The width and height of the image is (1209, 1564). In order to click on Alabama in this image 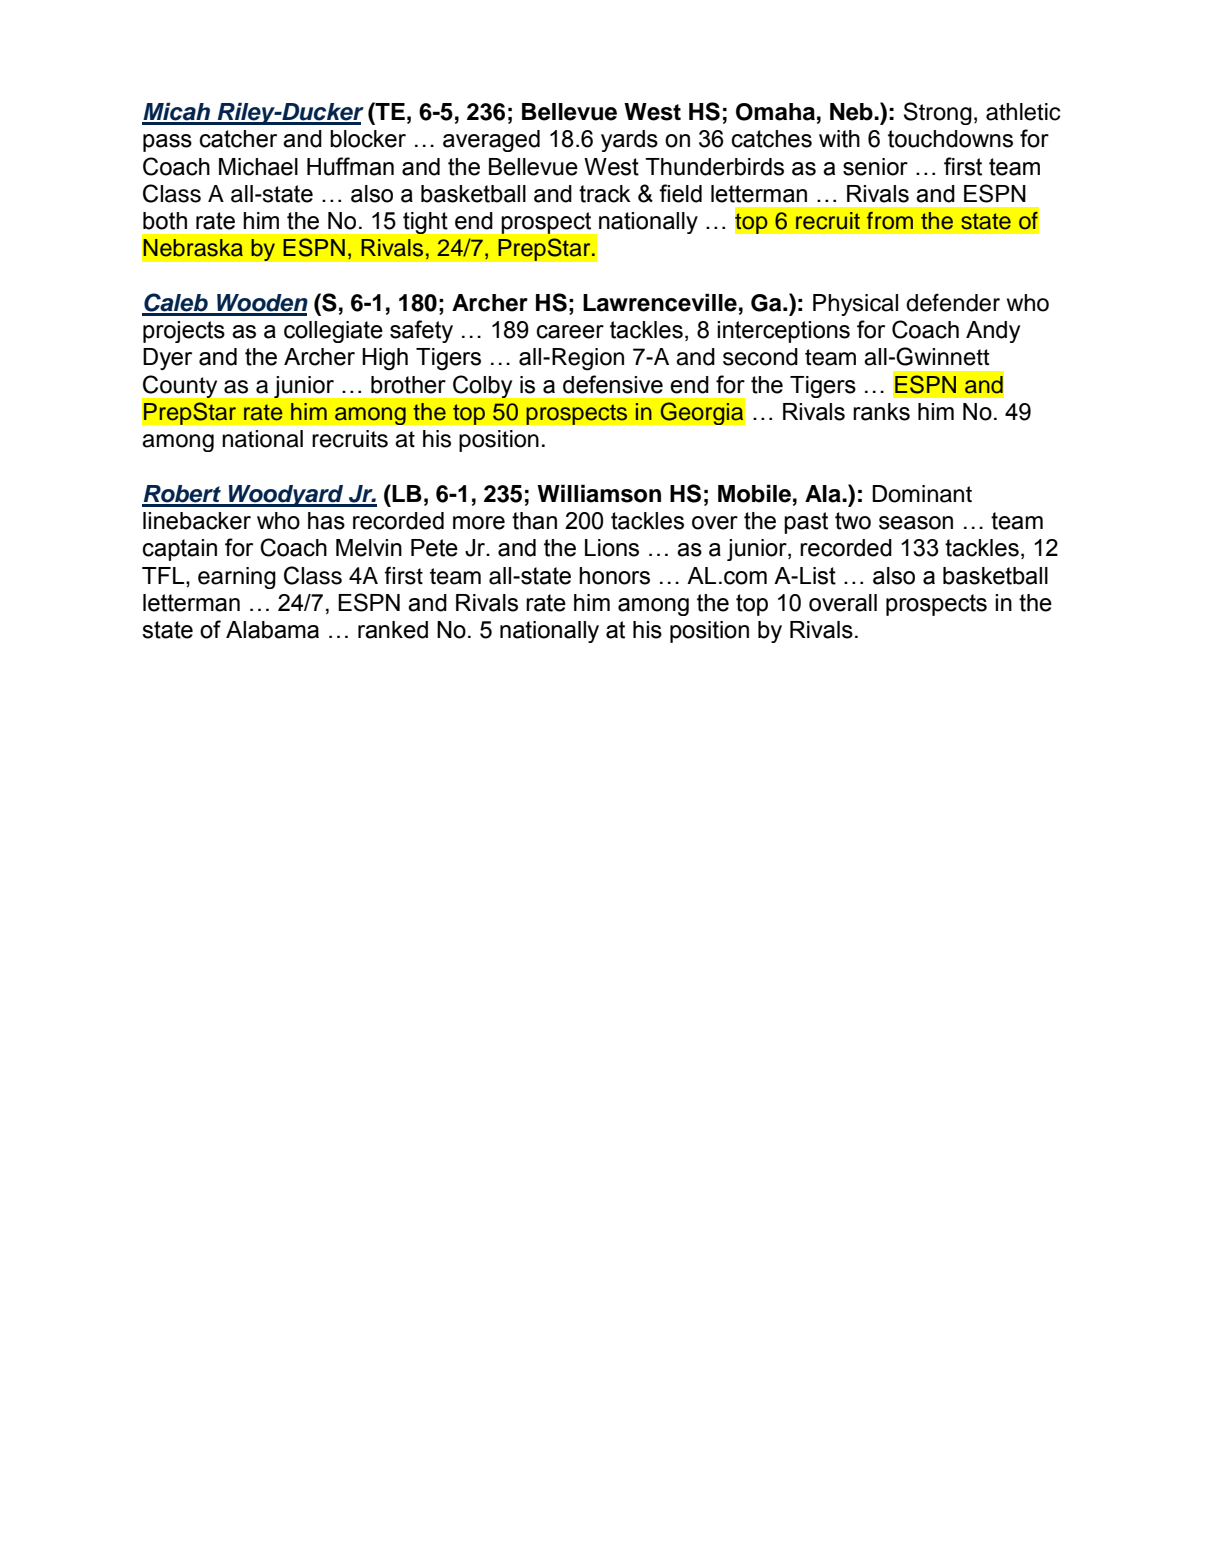, I will do `click(272, 630)`.
